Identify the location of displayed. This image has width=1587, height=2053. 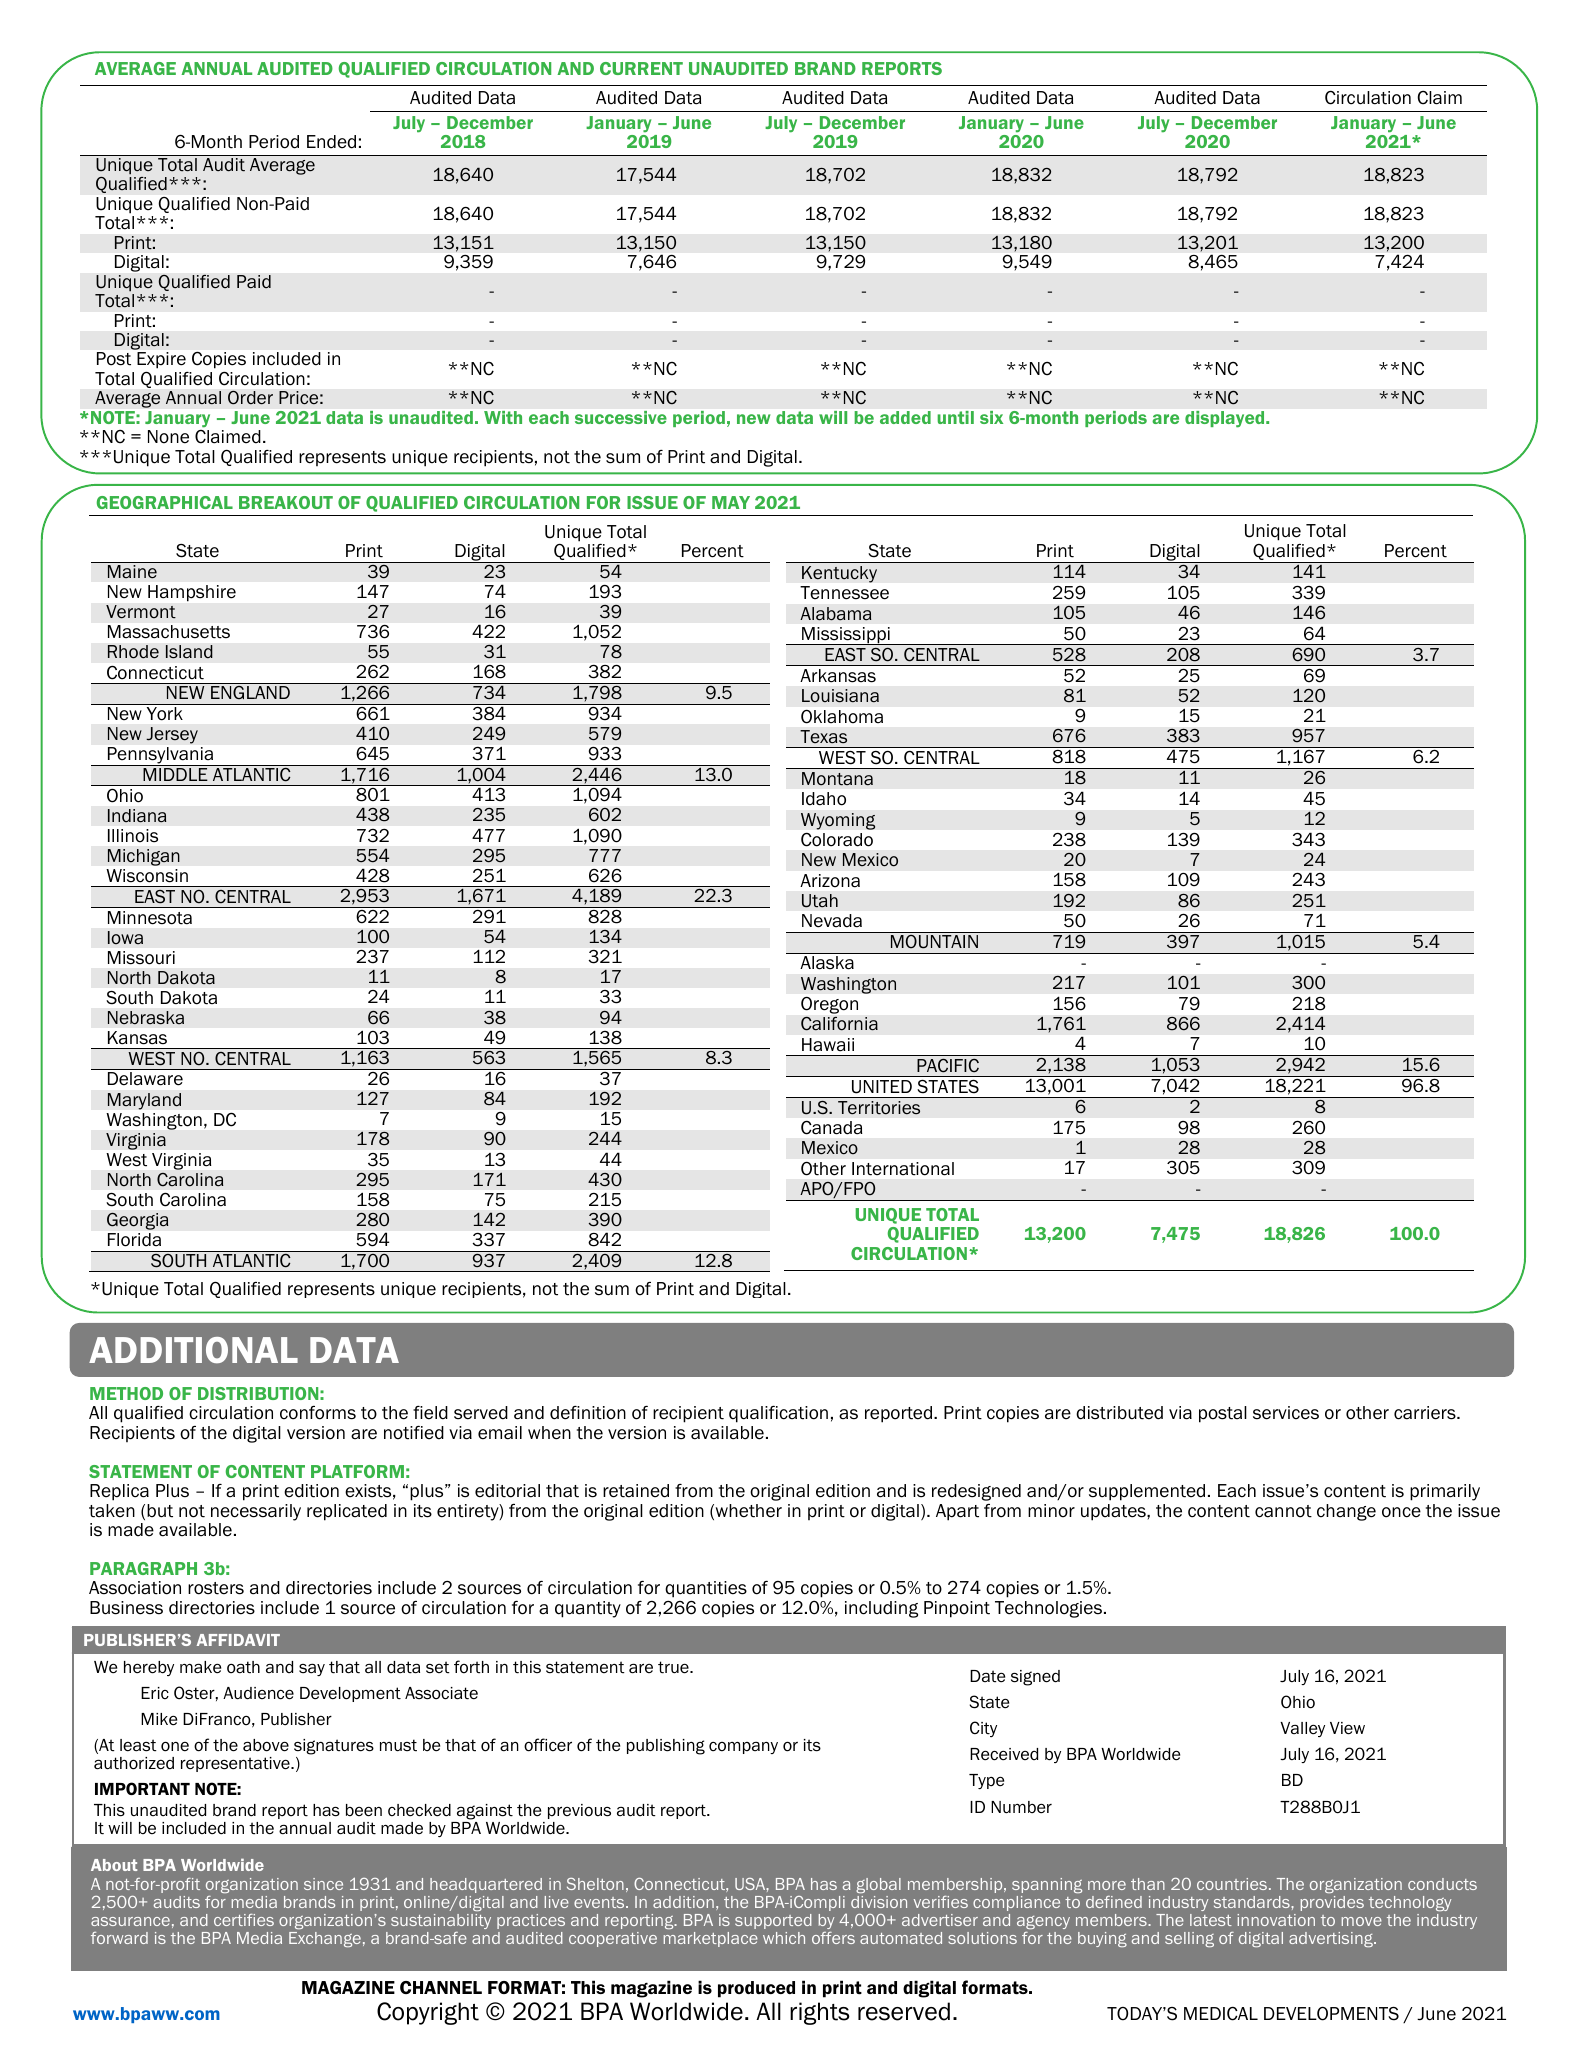
(1226, 419).
